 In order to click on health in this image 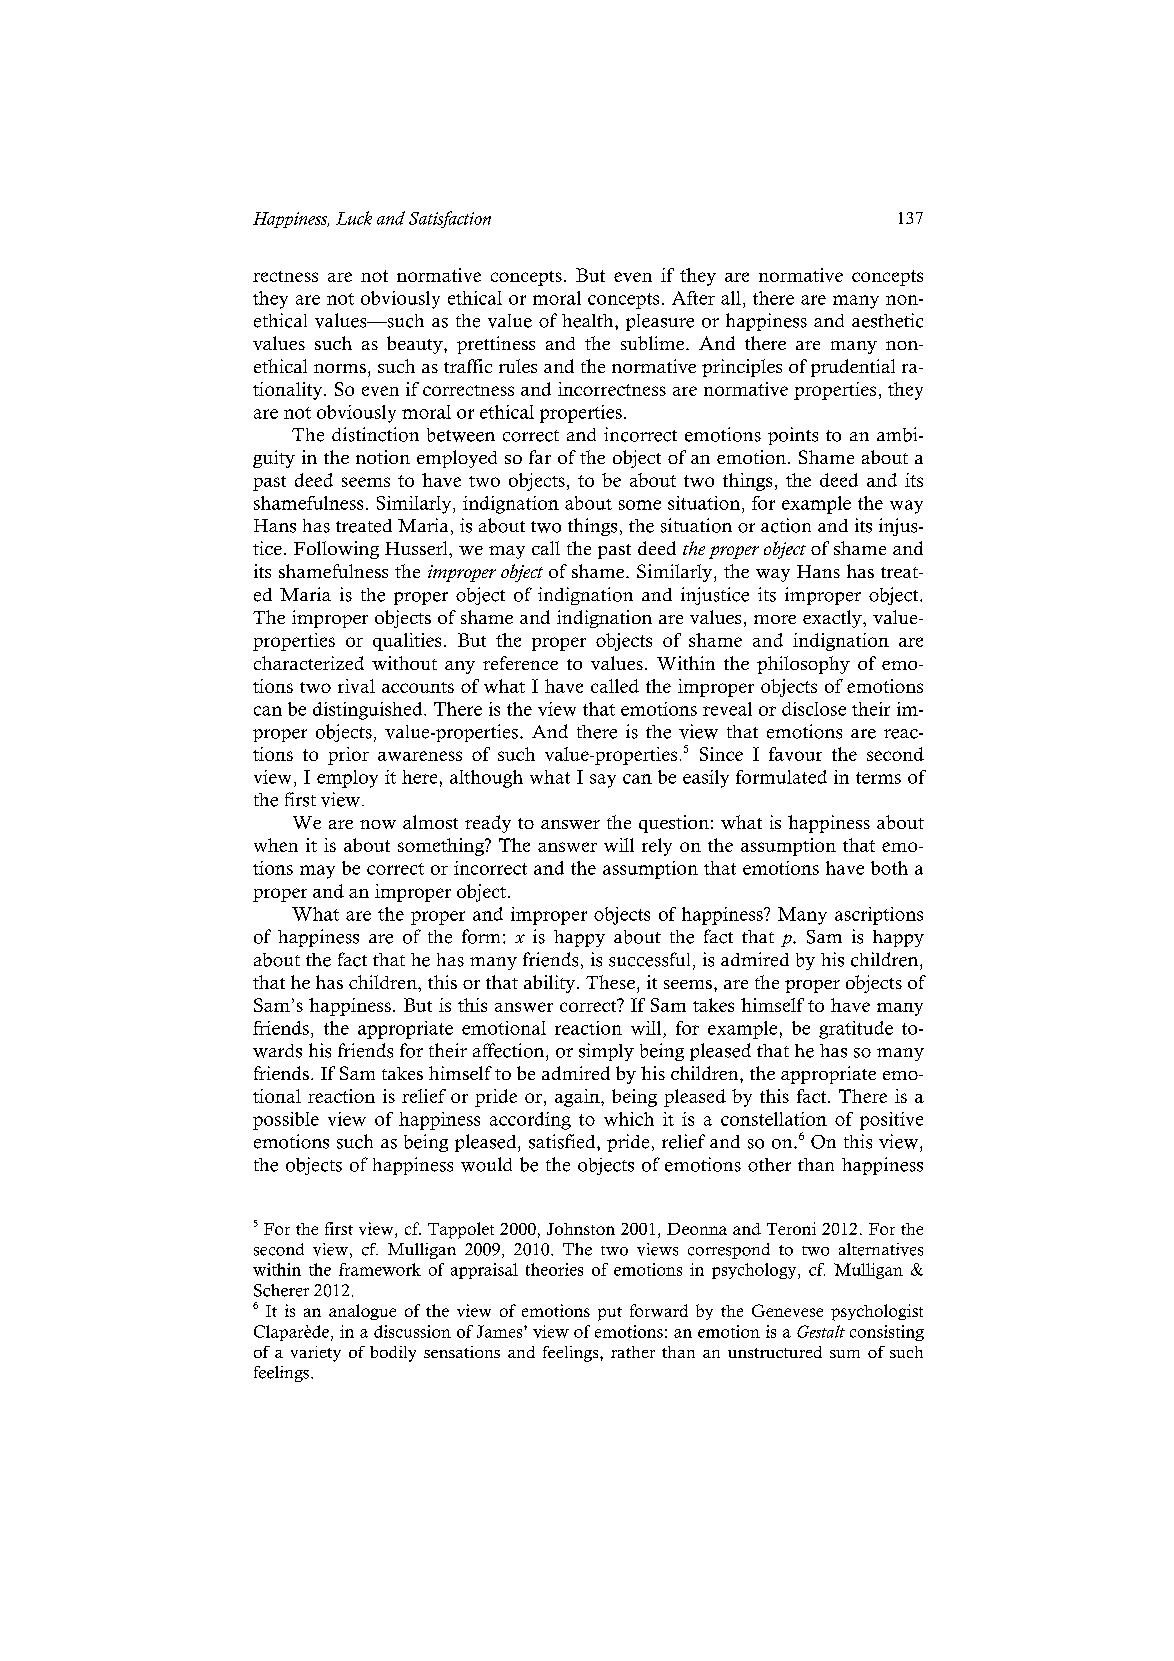, I will do `click(589, 321)`.
